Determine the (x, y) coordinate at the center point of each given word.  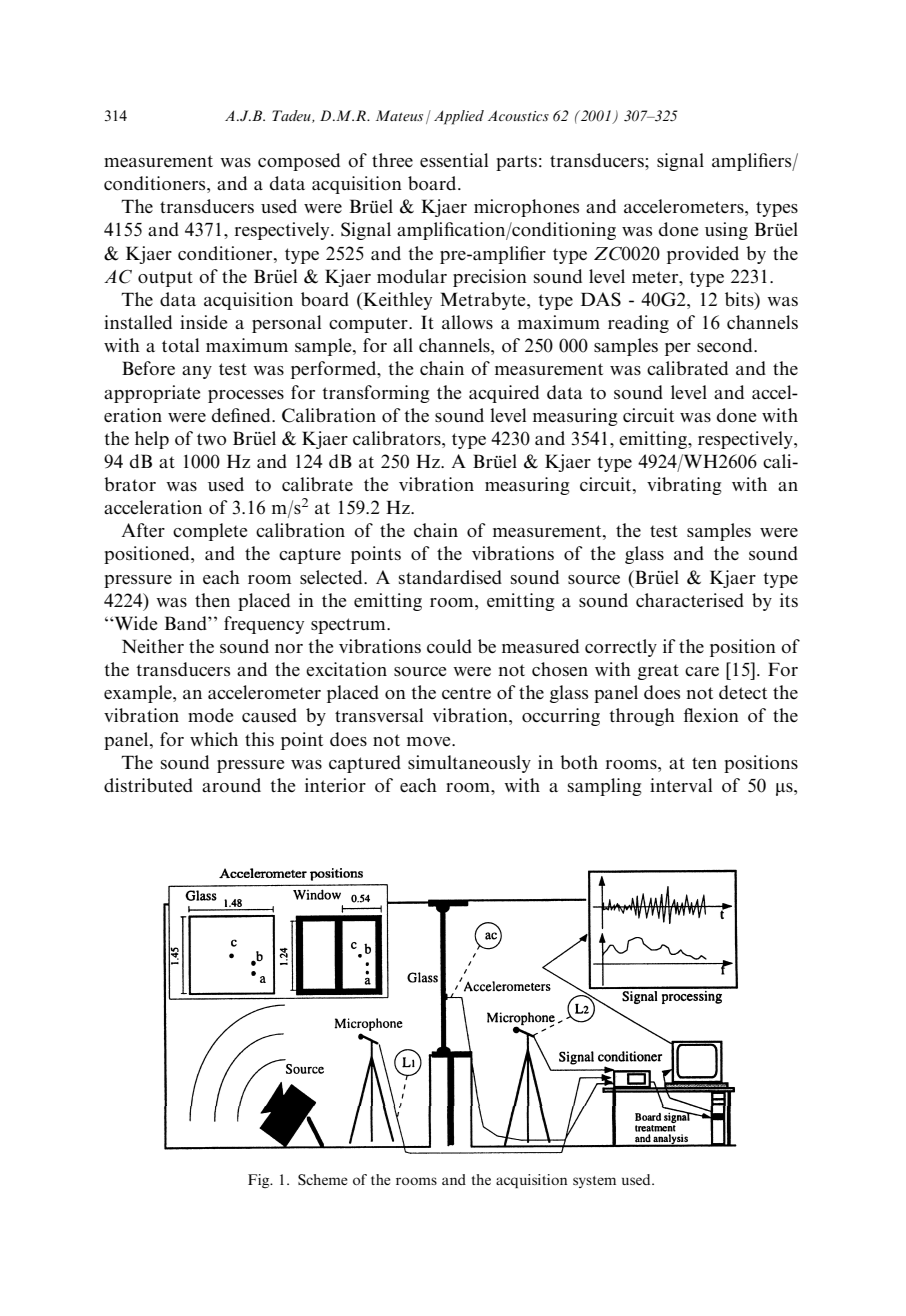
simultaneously (469, 764)
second (726, 345)
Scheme (323, 1180)
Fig (260, 1181)
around (231, 785)
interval (681, 785)
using (726, 231)
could (449, 646)
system (594, 1182)
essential (454, 160)
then (212, 600)
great (658, 672)
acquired (504, 394)
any (197, 372)
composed (299, 162)
